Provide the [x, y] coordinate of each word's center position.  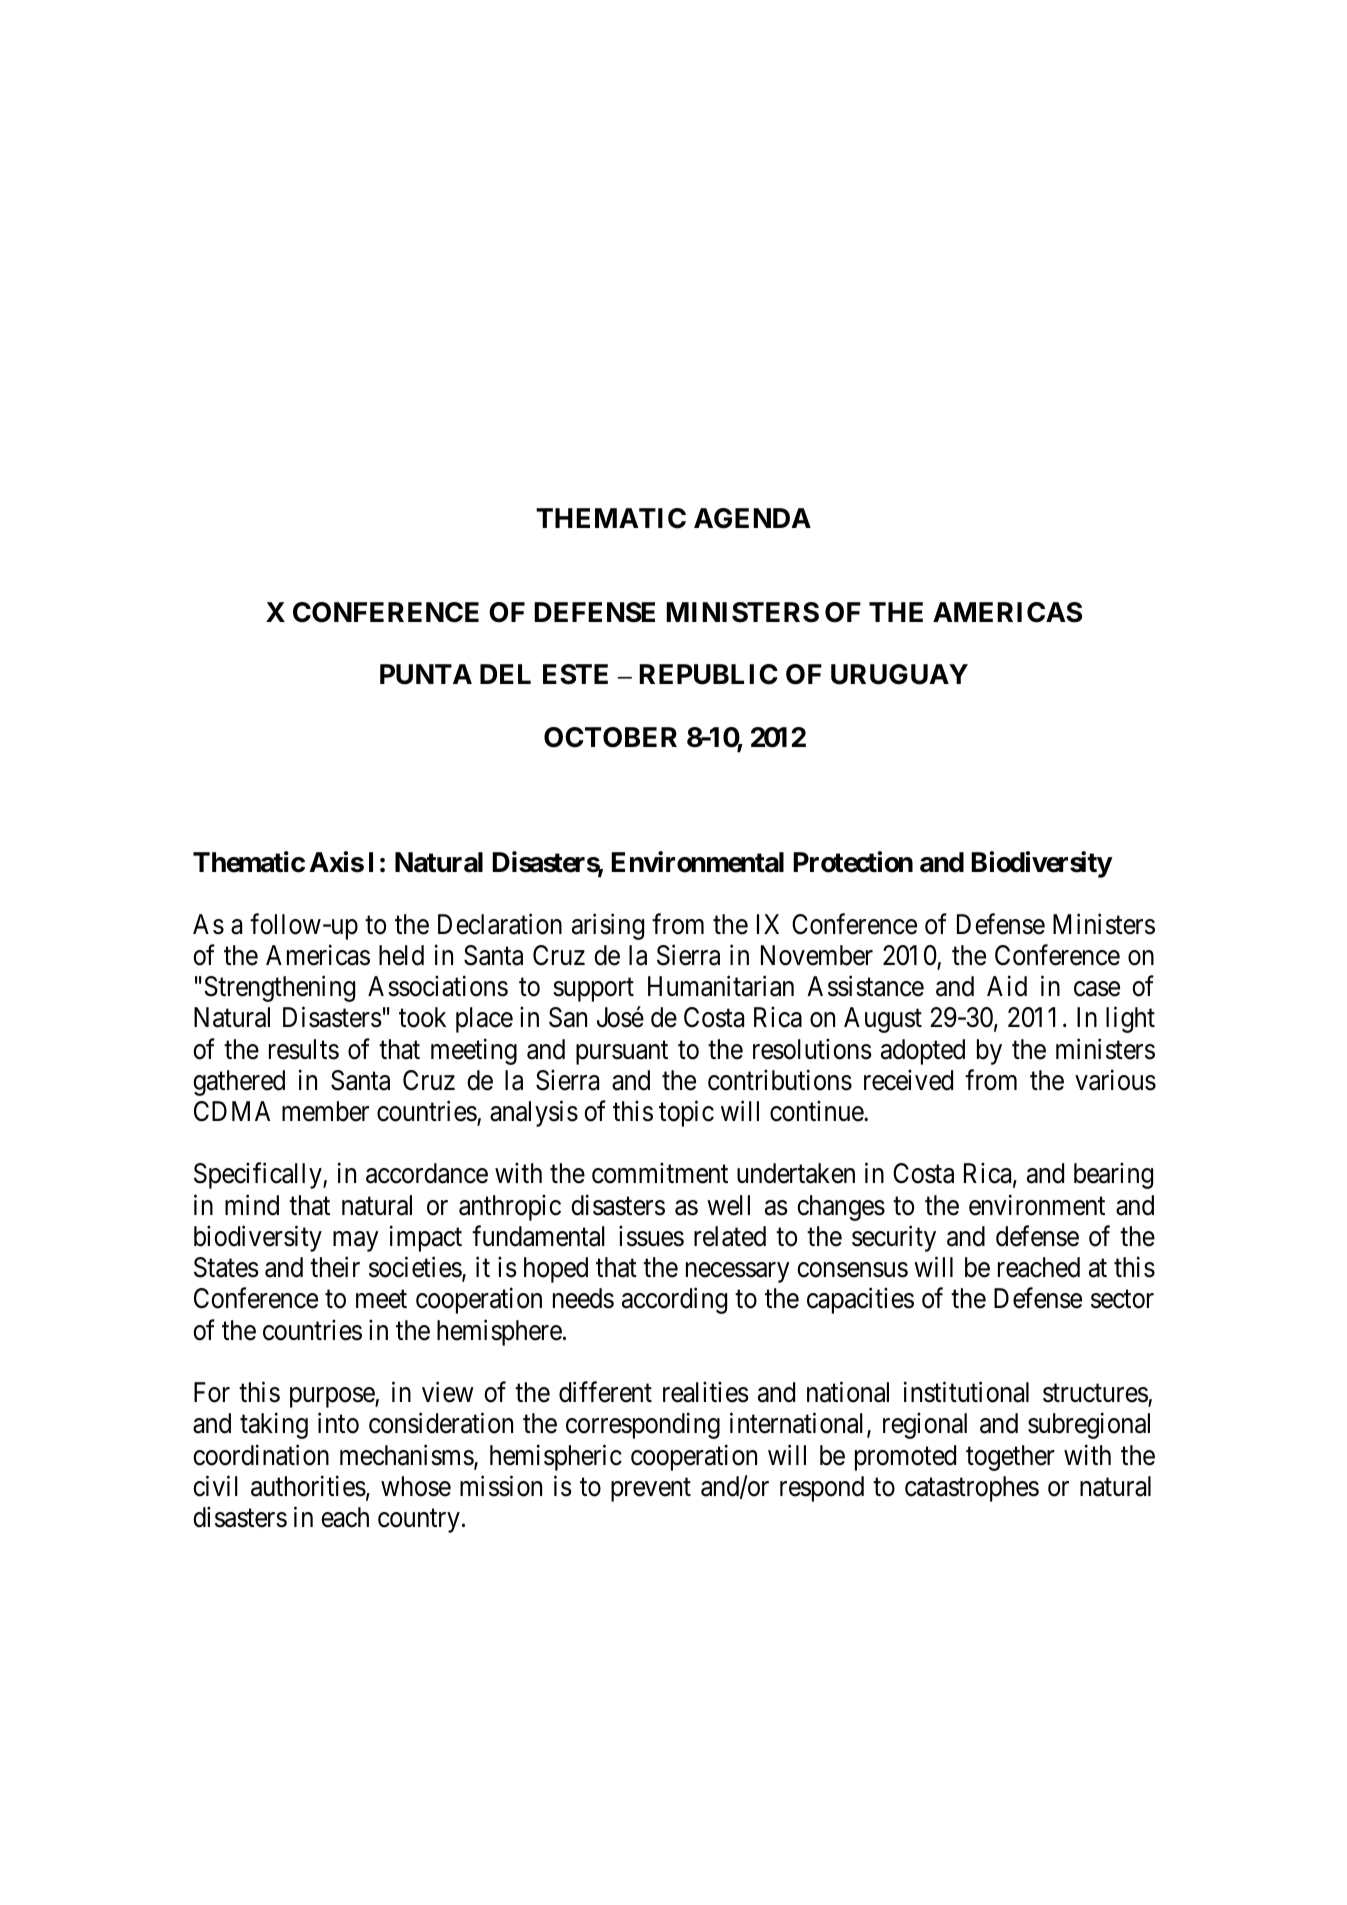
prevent [651, 1490]
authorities [308, 1486]
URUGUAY [899, 674]
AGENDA [752, 518]
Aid [1007, 986]
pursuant [622, 1053]
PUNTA [426, 674]
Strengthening [279, 989]
